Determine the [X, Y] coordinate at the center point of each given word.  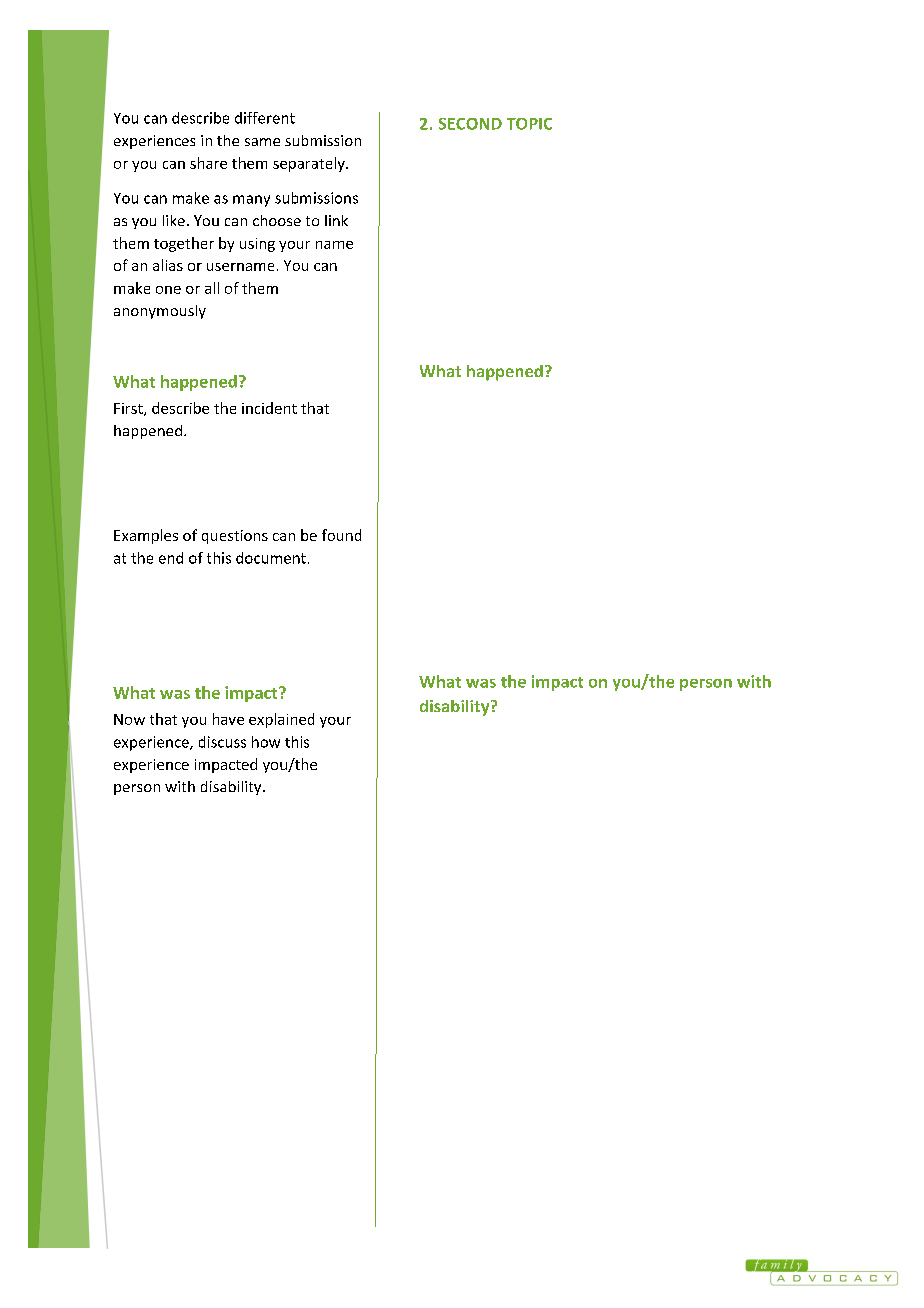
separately [310, 164]
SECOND [470, 124]
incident [269, 408]
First [129, 409]
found [341, 535]
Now [129, 719]
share [208, 163]
